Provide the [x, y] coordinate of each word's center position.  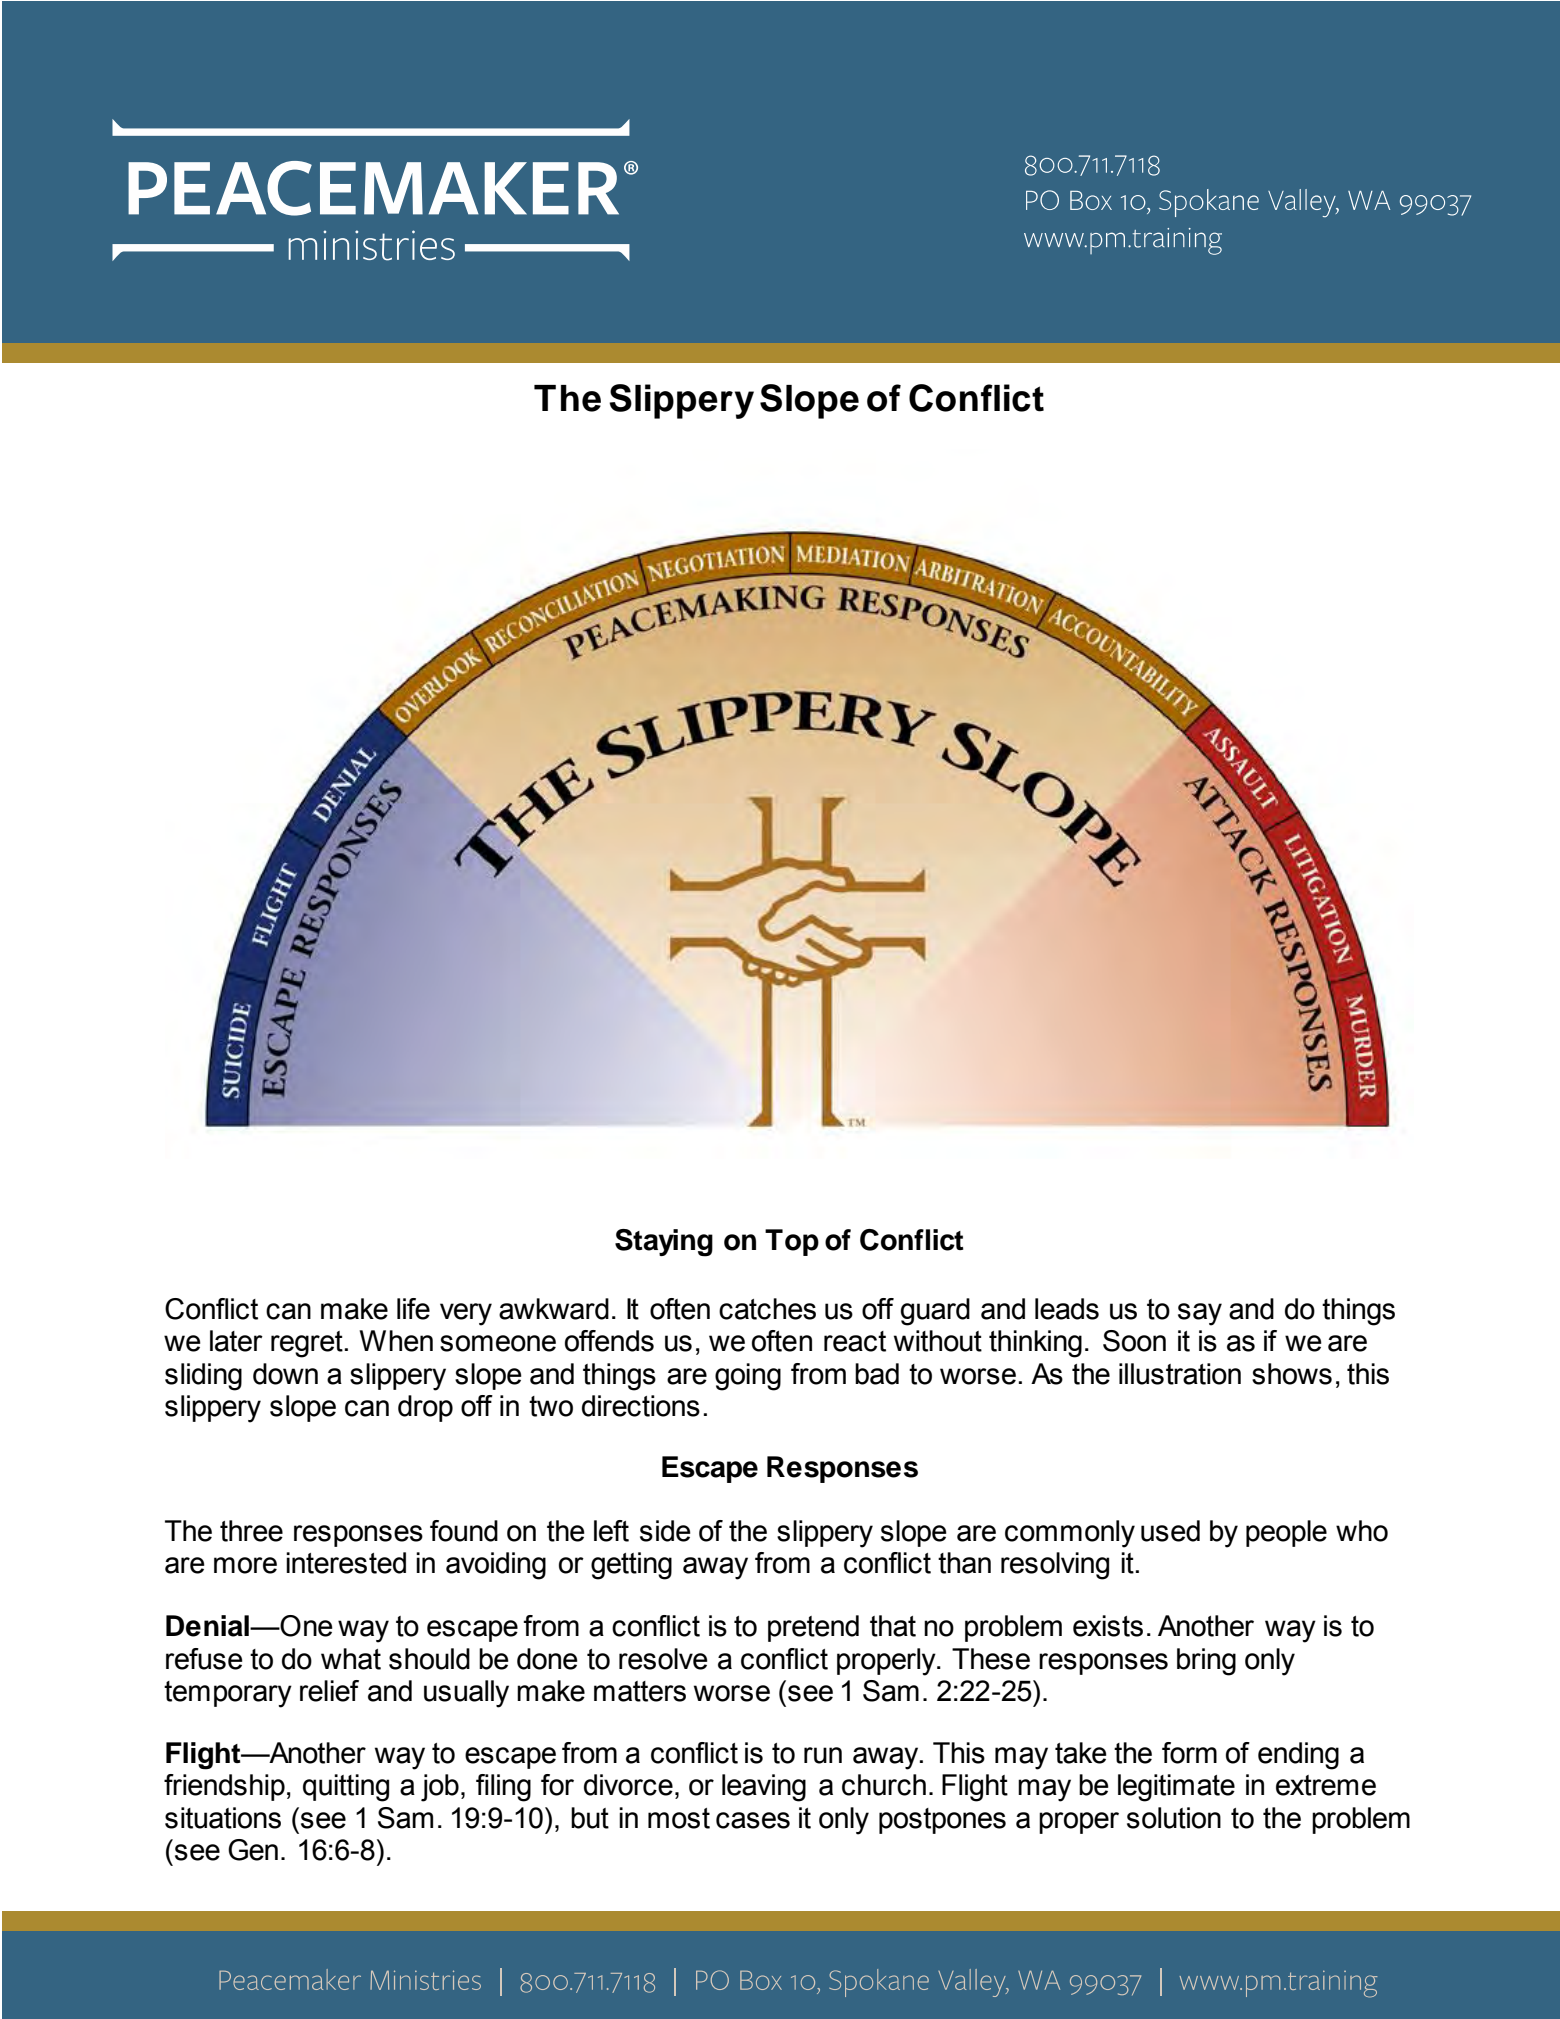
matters [640, 1691]
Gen [253, 1850]
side [665, 1531]
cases [753, 1820]
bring [1206, 1662]
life [413, 1309]
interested [346, 1563]
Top [792, 1242]
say [1200, 1314]
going [748, 1377]
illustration [1180, 1374]
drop [425, 1408]
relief [329, 1691]
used [1170, 1531]
